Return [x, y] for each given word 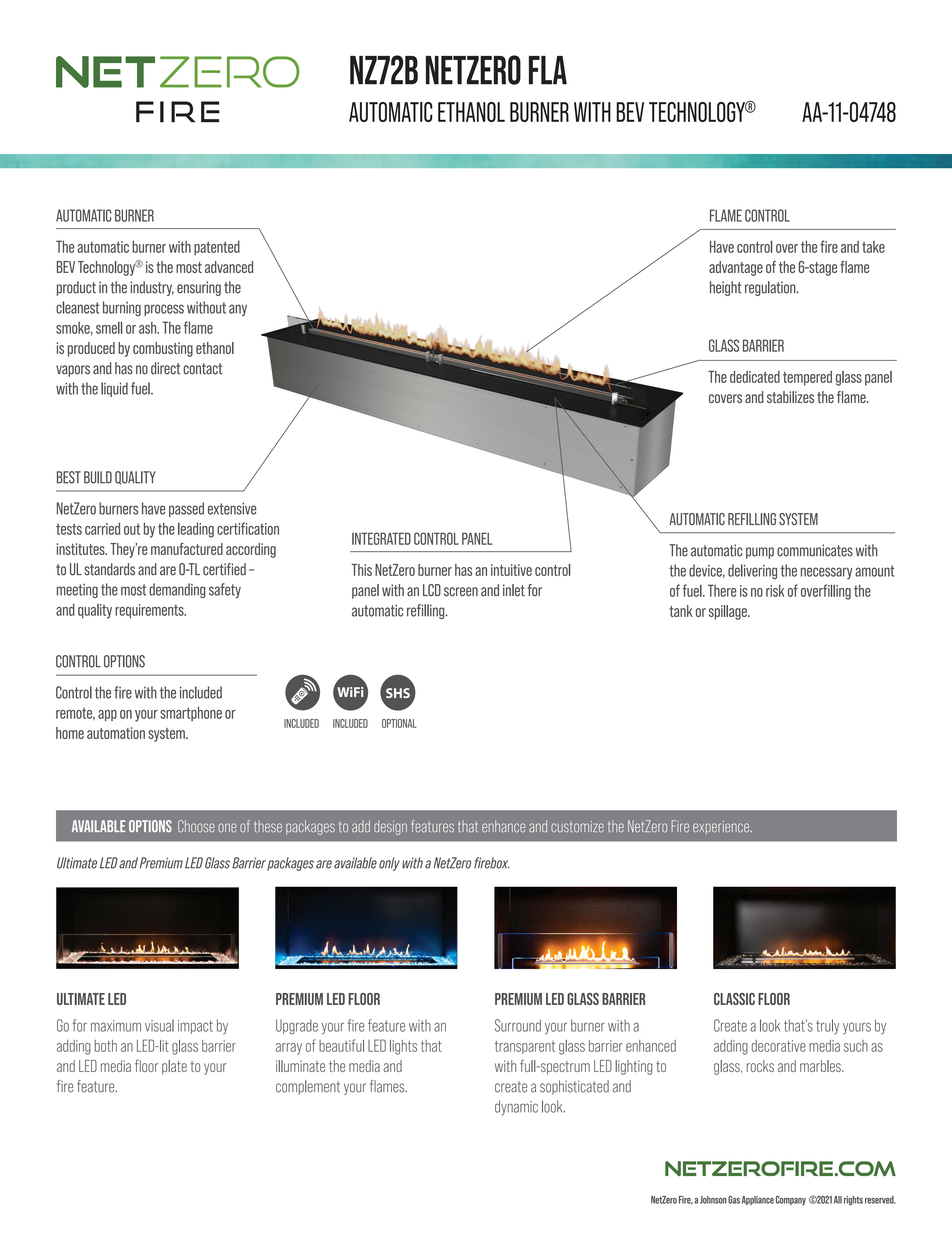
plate [174, 1067]
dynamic [516, 1108]
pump [760, 553]
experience [722, 828]
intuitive [511, 570]
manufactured [187, 548]
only [389, 864]
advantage [736, 268]
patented [217, 248]
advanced [229, 267]
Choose [196, 826]
